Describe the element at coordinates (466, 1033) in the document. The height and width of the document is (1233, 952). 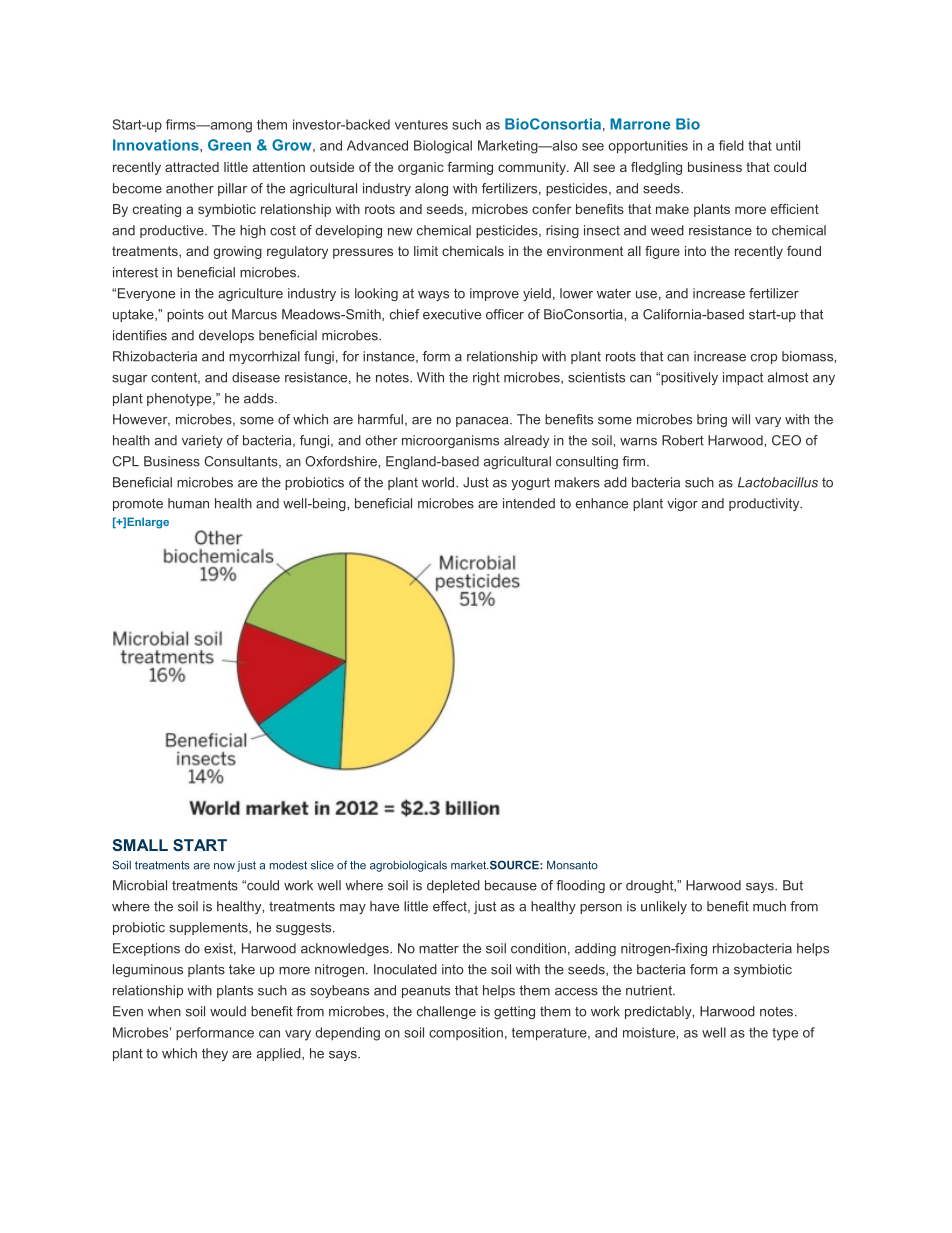
I see `composition` at that location.
